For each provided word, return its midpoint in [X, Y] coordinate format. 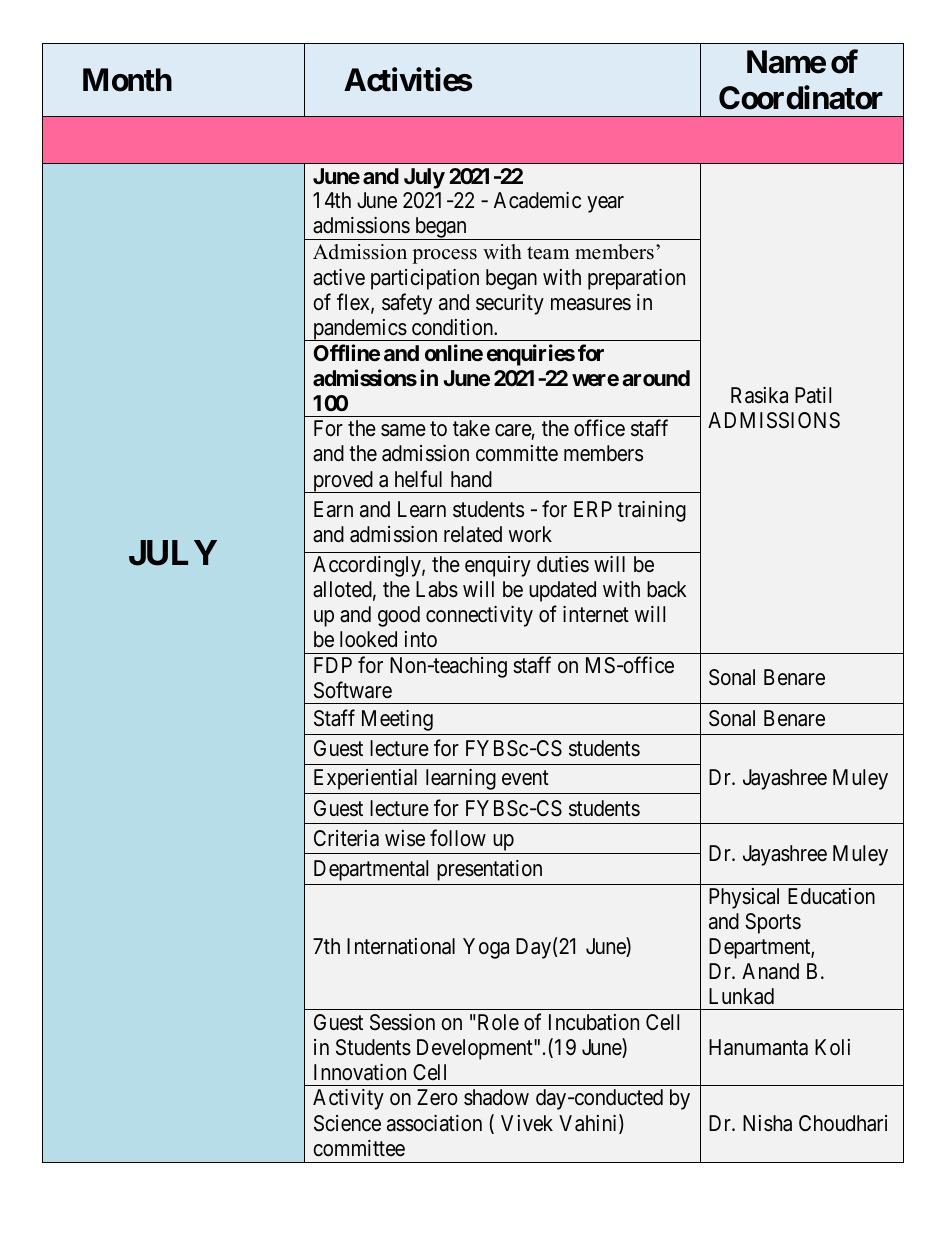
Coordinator [801, 97]
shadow [496, 1097]
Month [127, 80]
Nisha [767, 1123]
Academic [537, 200]
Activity [348, 1099]
